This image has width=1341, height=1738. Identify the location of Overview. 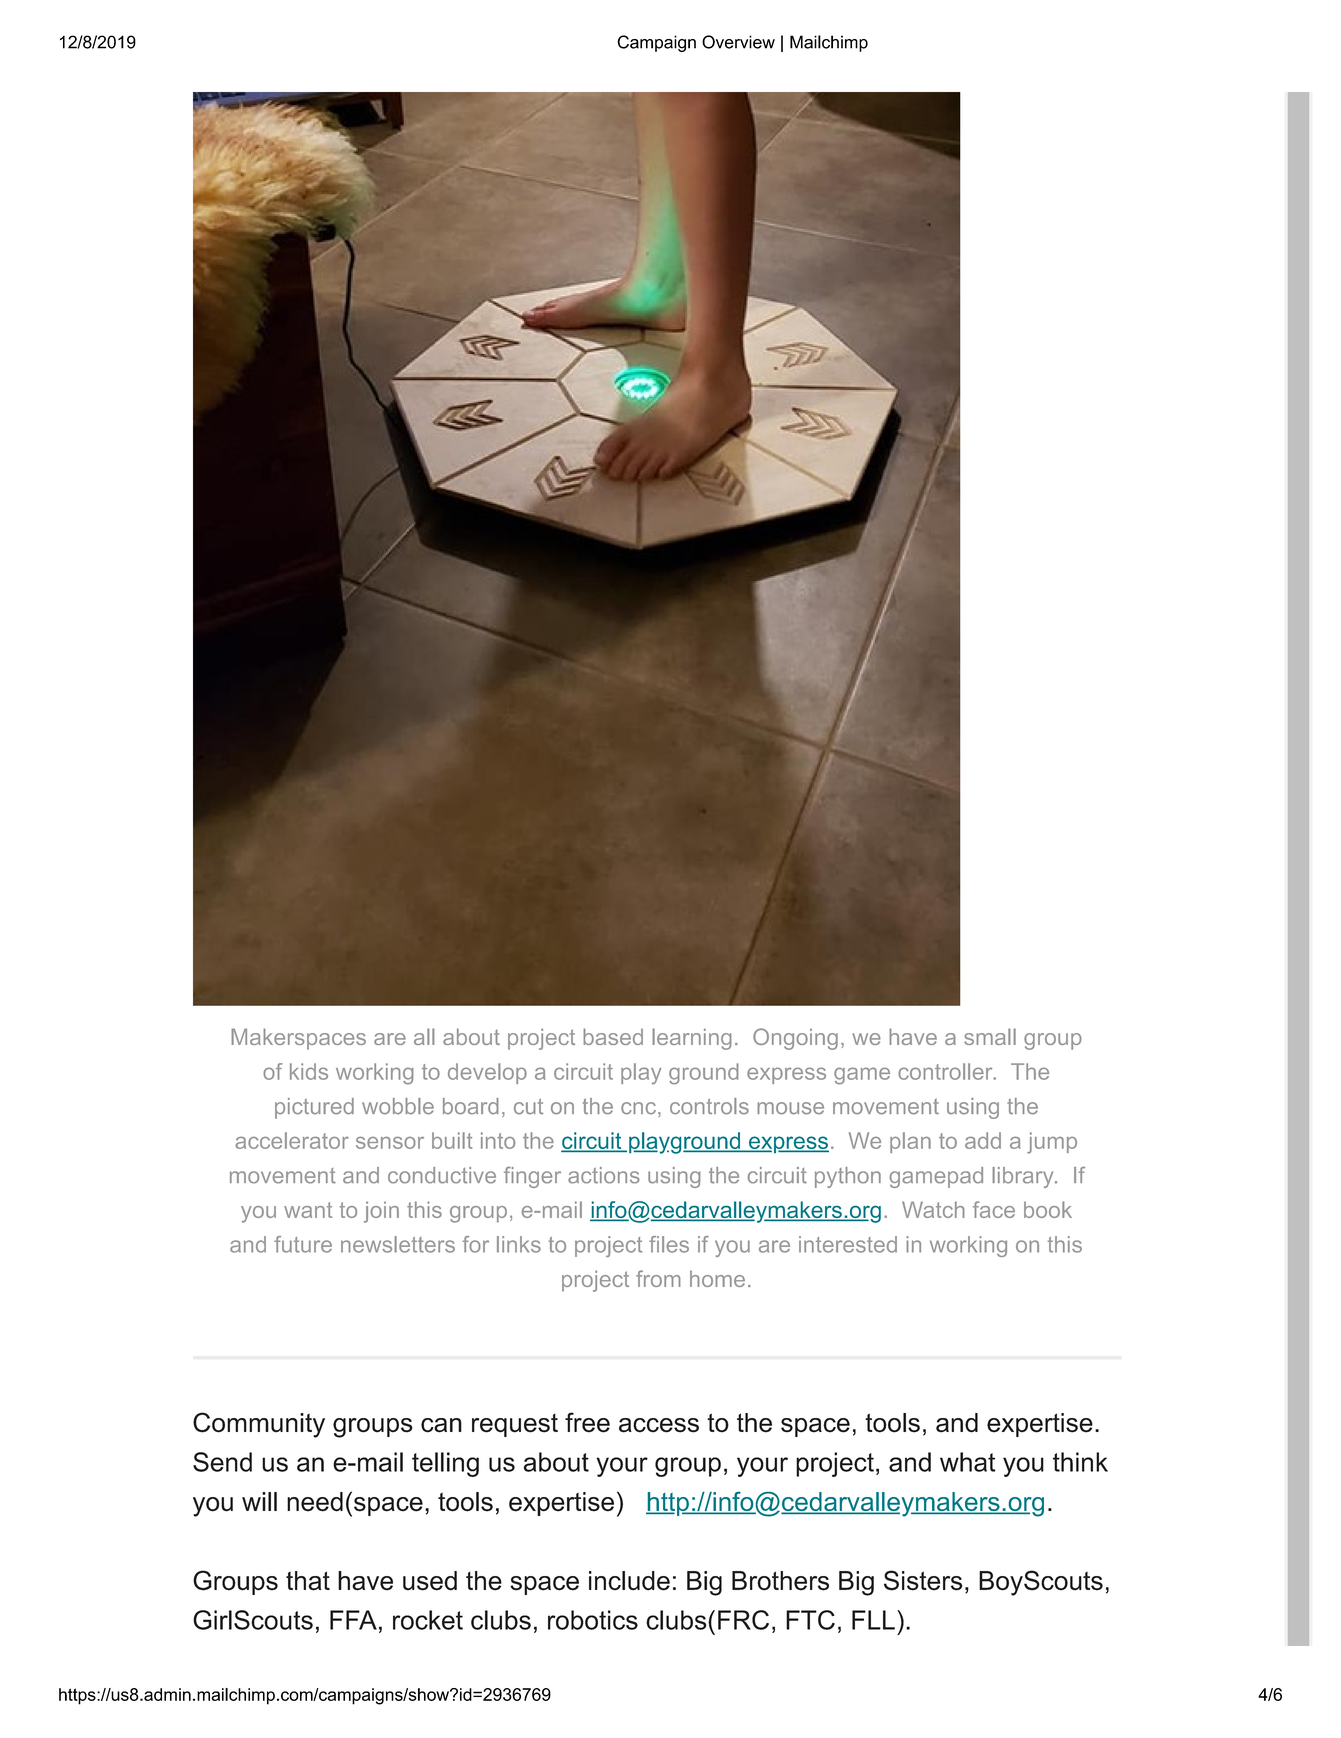
(738, 42).
